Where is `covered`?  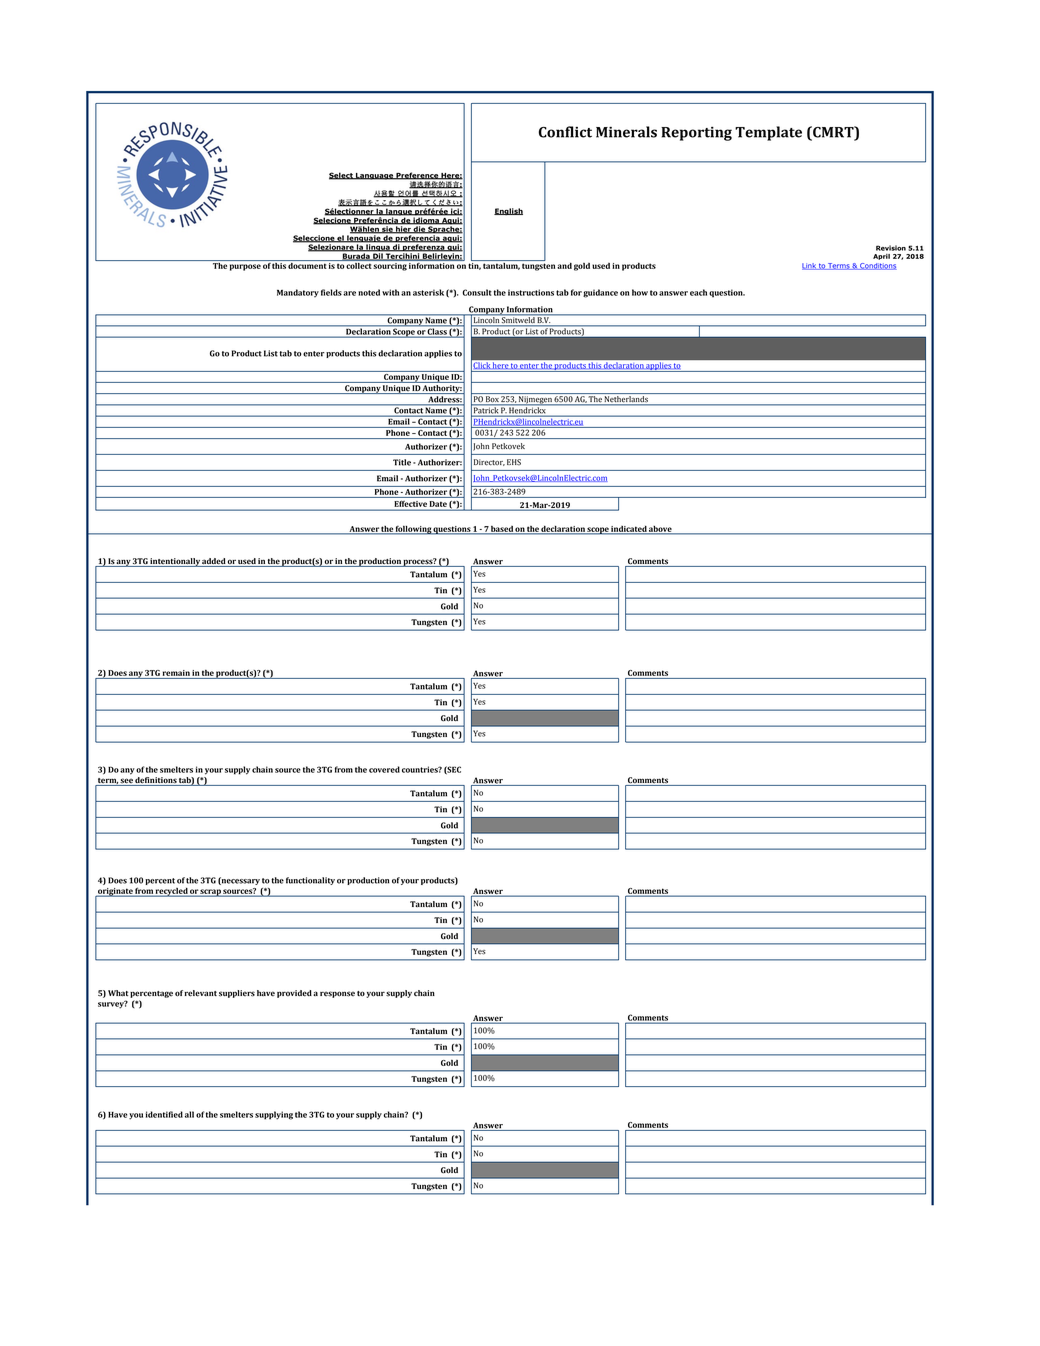 covered is located at coordinates (384, 769).
